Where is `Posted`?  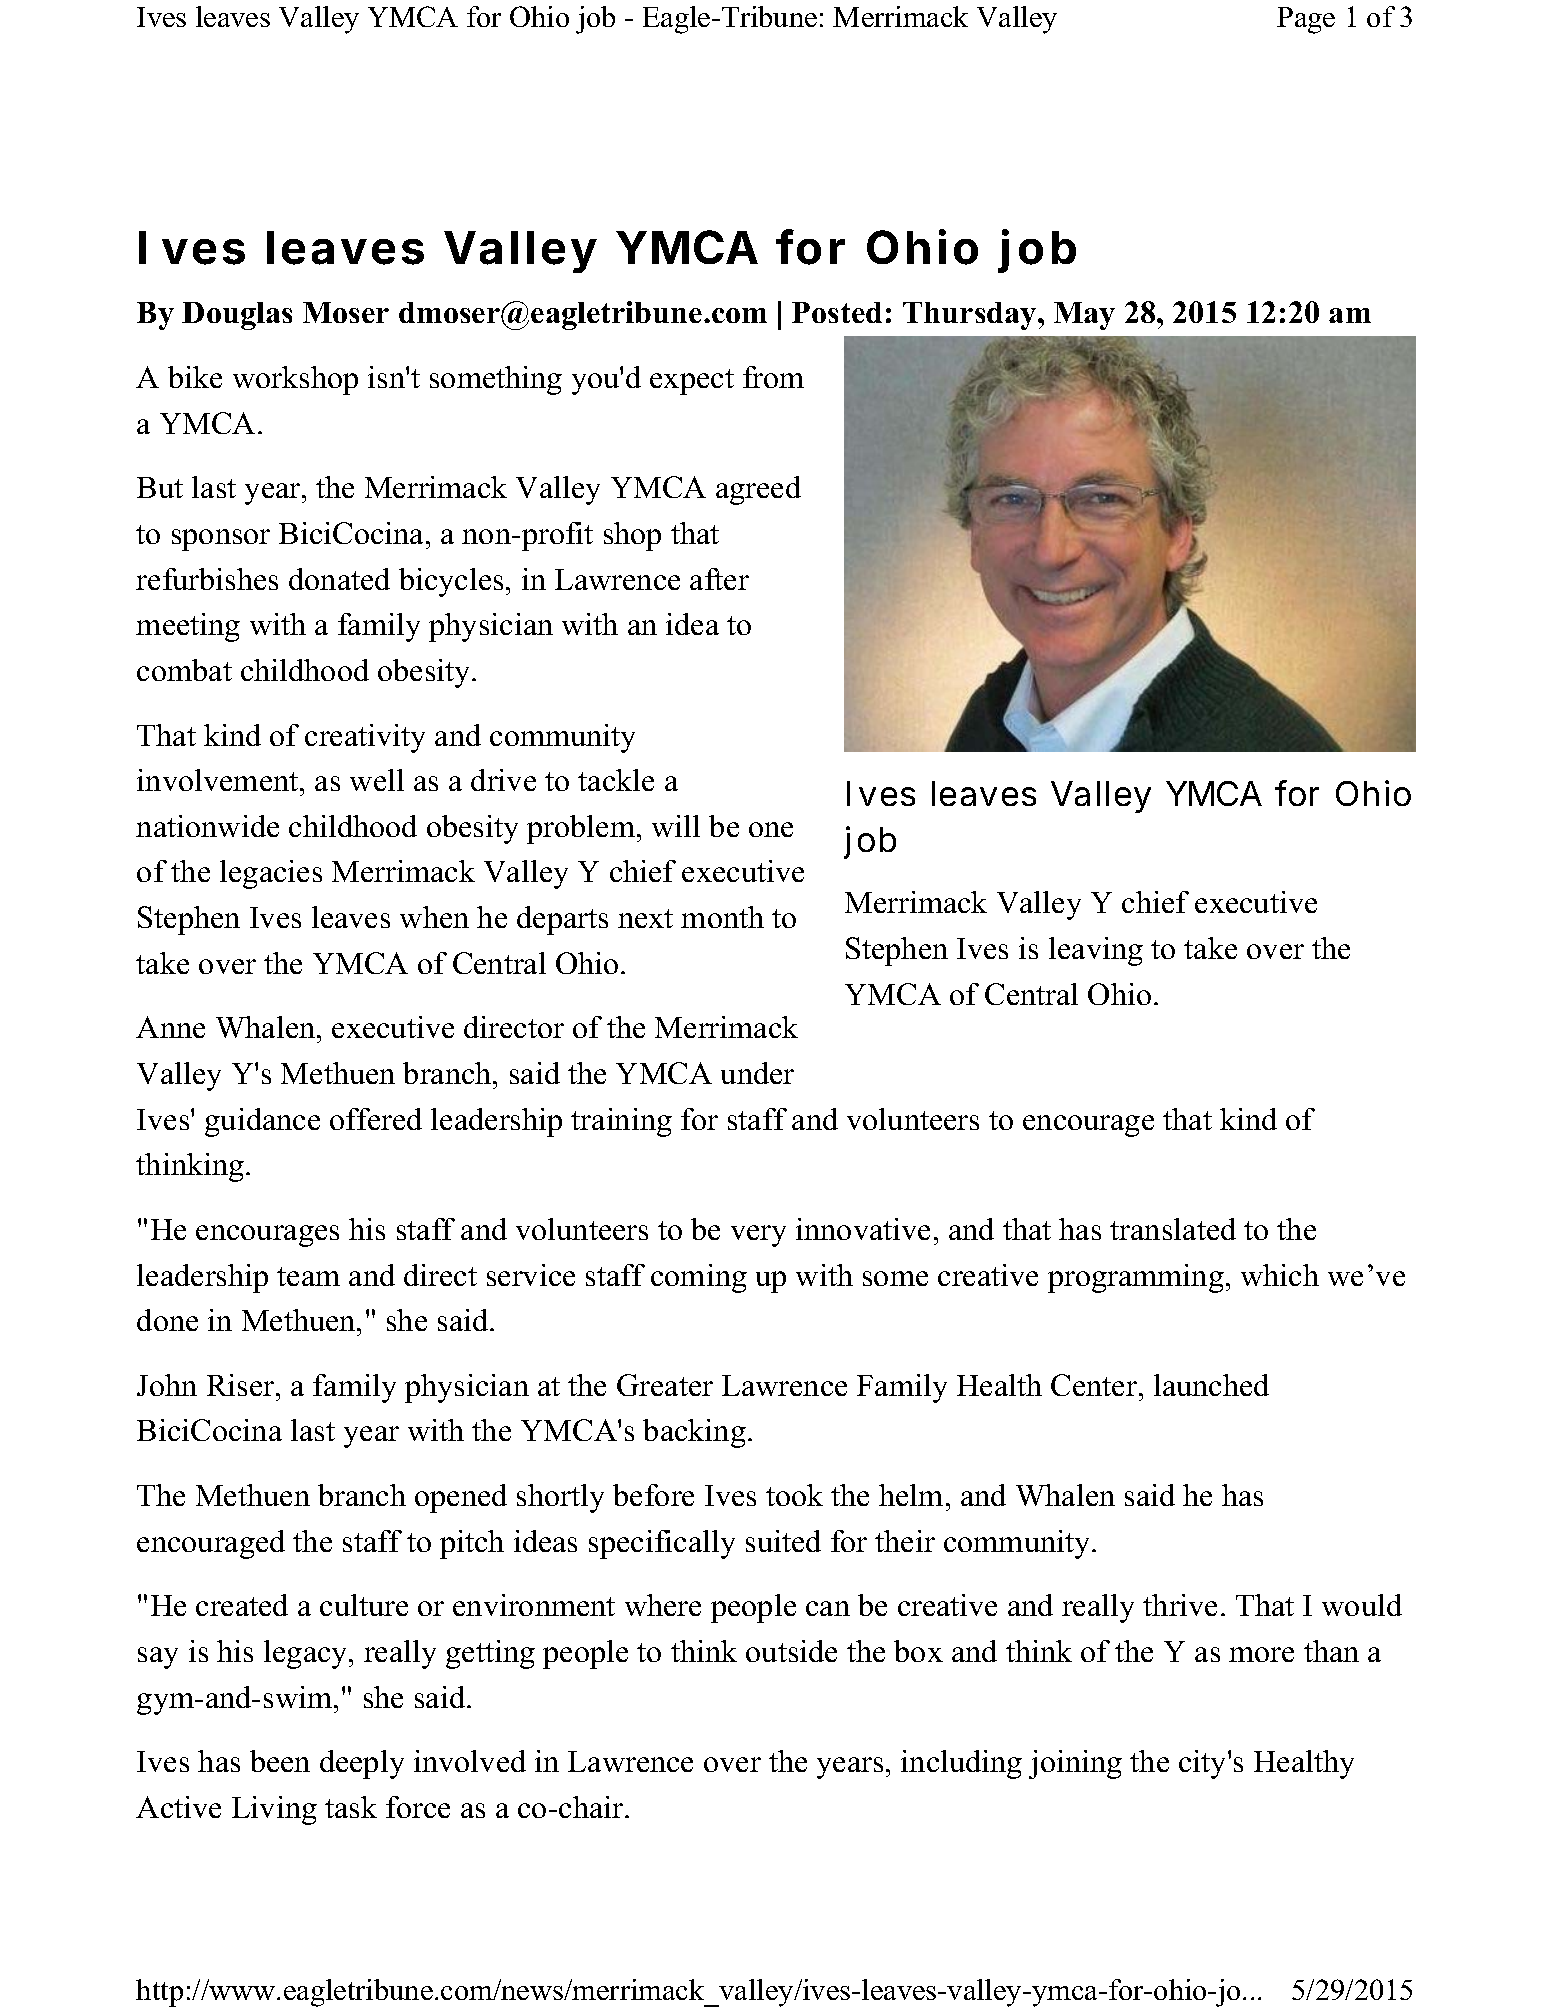 Posted is located at coordinates (837, 312).
